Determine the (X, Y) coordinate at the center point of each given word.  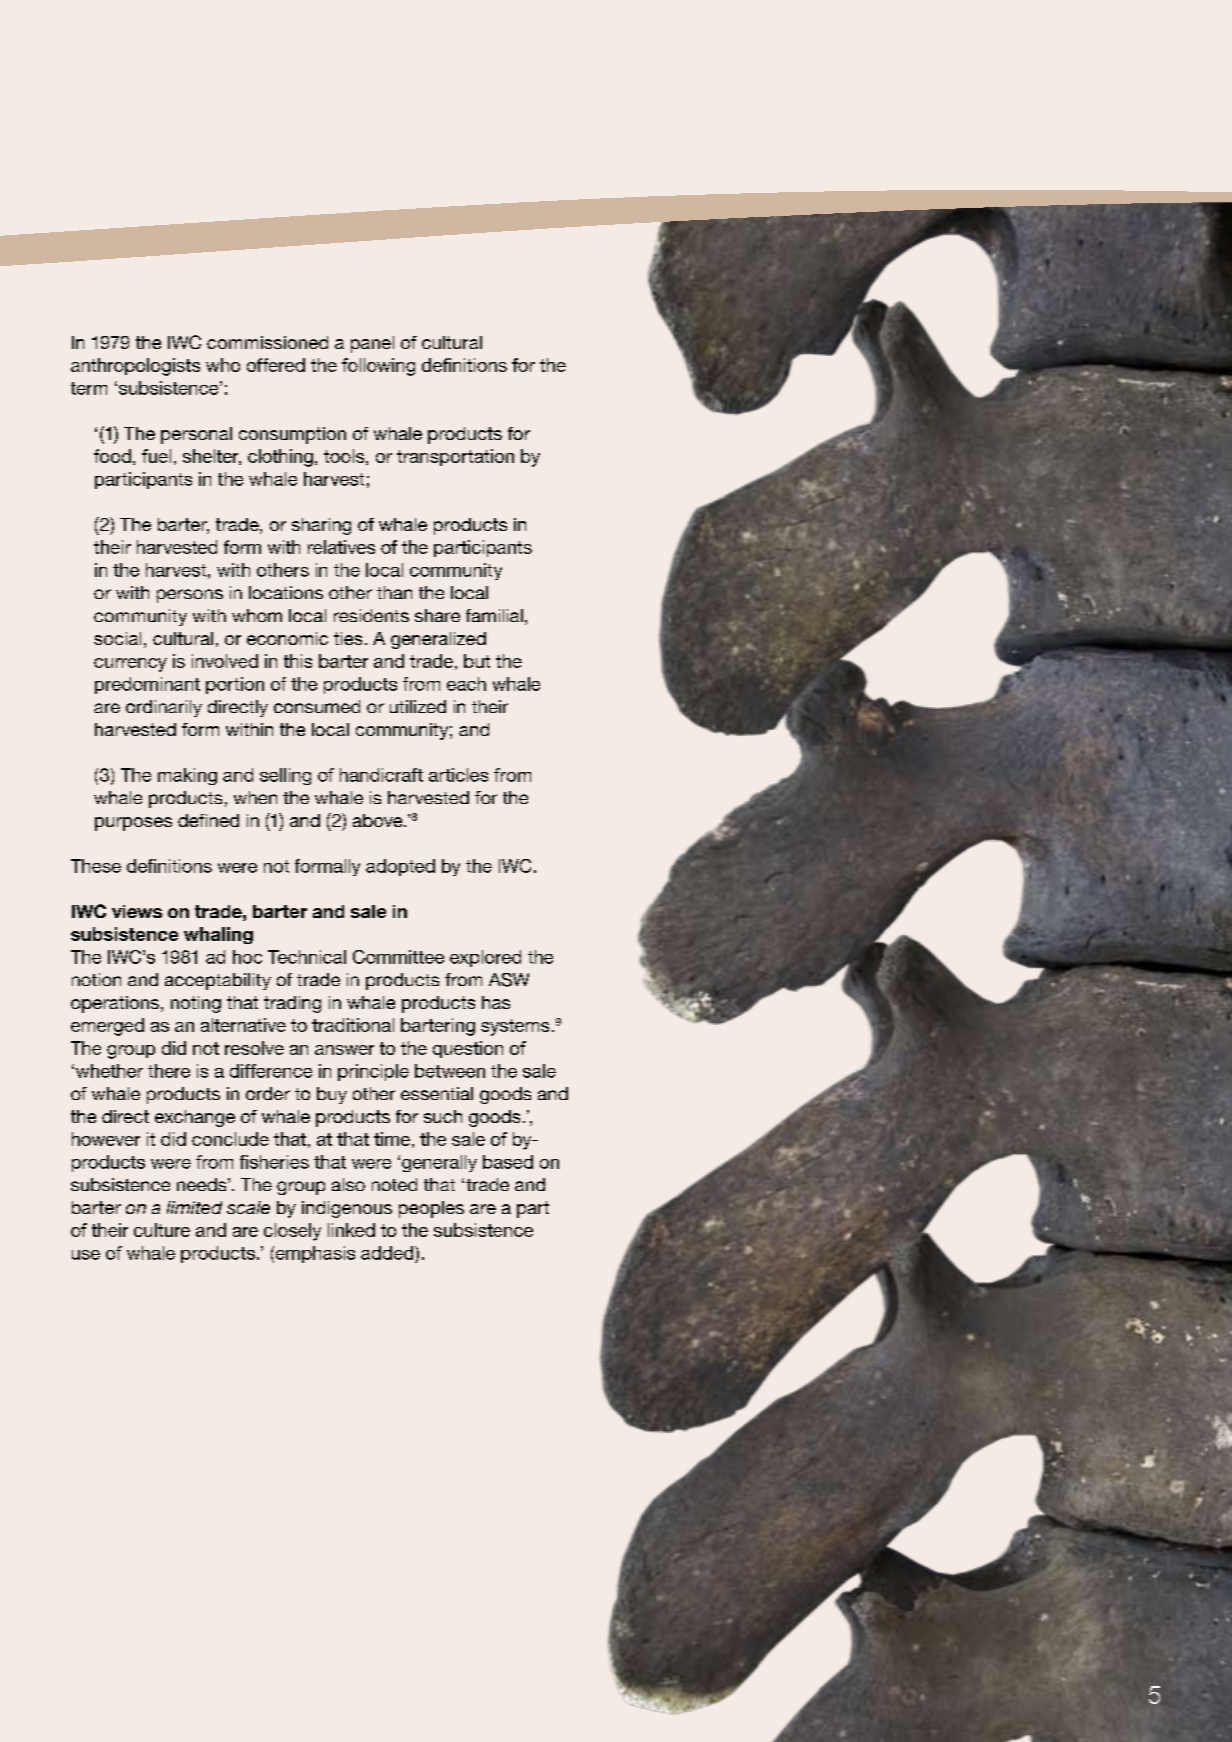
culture (162, 1230)
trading (292, 1004)
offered (276, 365)
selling (285, 776)
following (378, 367)
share (437, 615)
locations (286, 592)
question (468, 1049)
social (117, 638)
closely (292, 1232)
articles (458, 775)
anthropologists (135, 367)
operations (115, 1004)
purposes (133, 824)
